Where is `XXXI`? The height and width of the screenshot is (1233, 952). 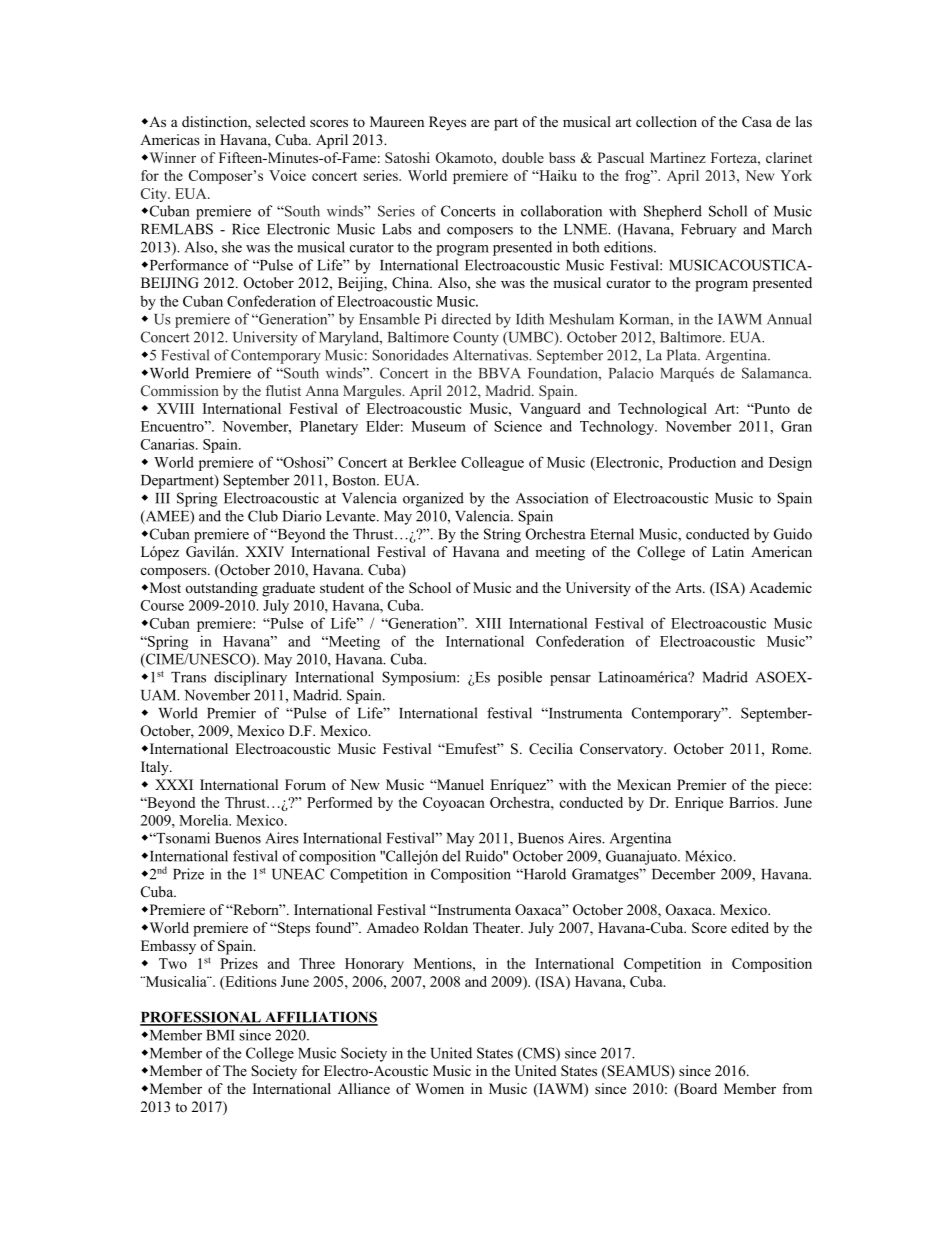 XXXI is located at coordinates (174, 784).
